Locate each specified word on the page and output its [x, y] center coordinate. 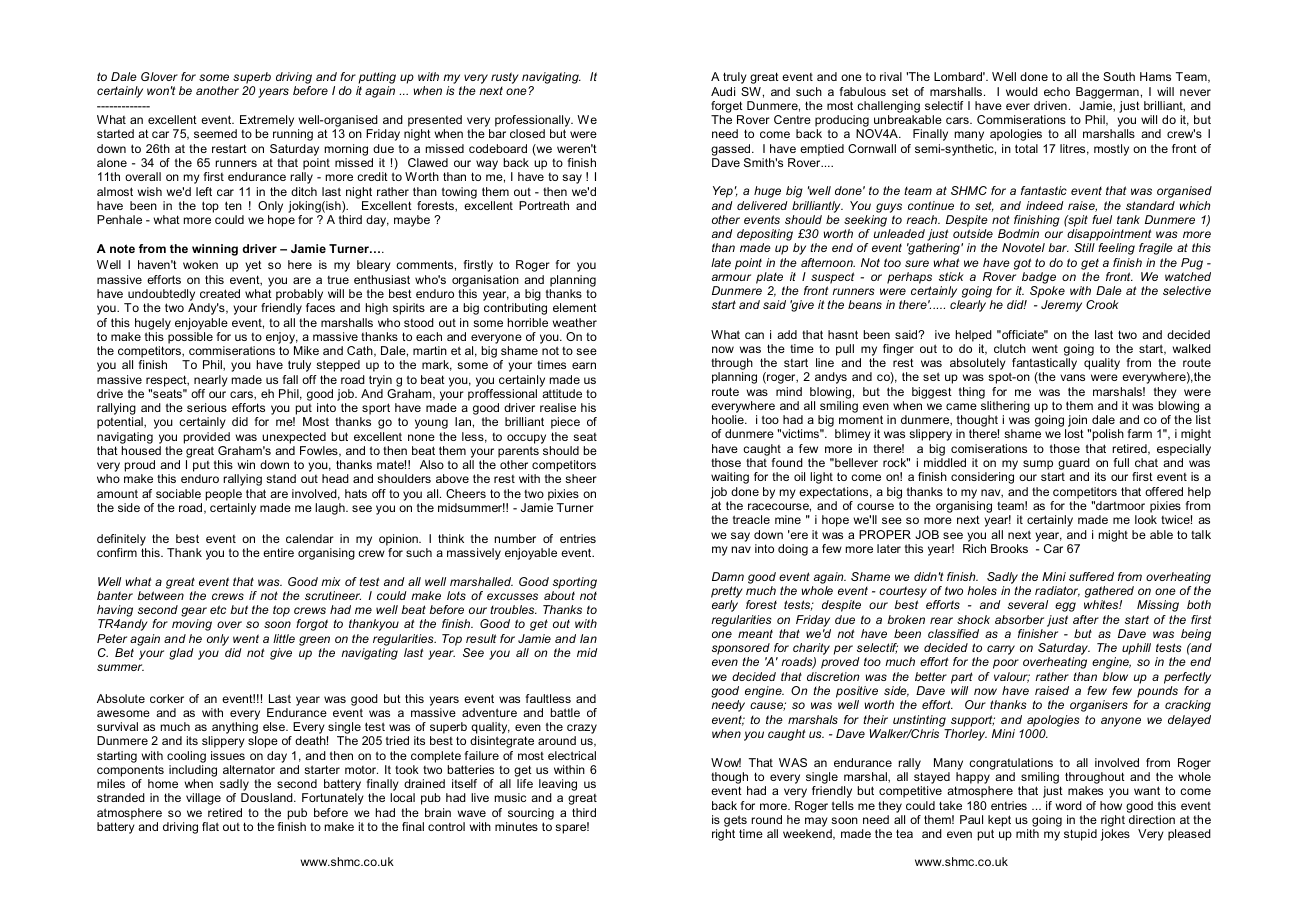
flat [210, 826]
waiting [730, 478]
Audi [723, 91]
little [284, 638]
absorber [1019, 619]
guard [1074, 465]
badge [1039, 279]
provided [207, 438]
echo [1057, 91]
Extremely [267, 122]
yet [253, 266]
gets [735, 822]
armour [731, 277]
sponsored [742, 650]
